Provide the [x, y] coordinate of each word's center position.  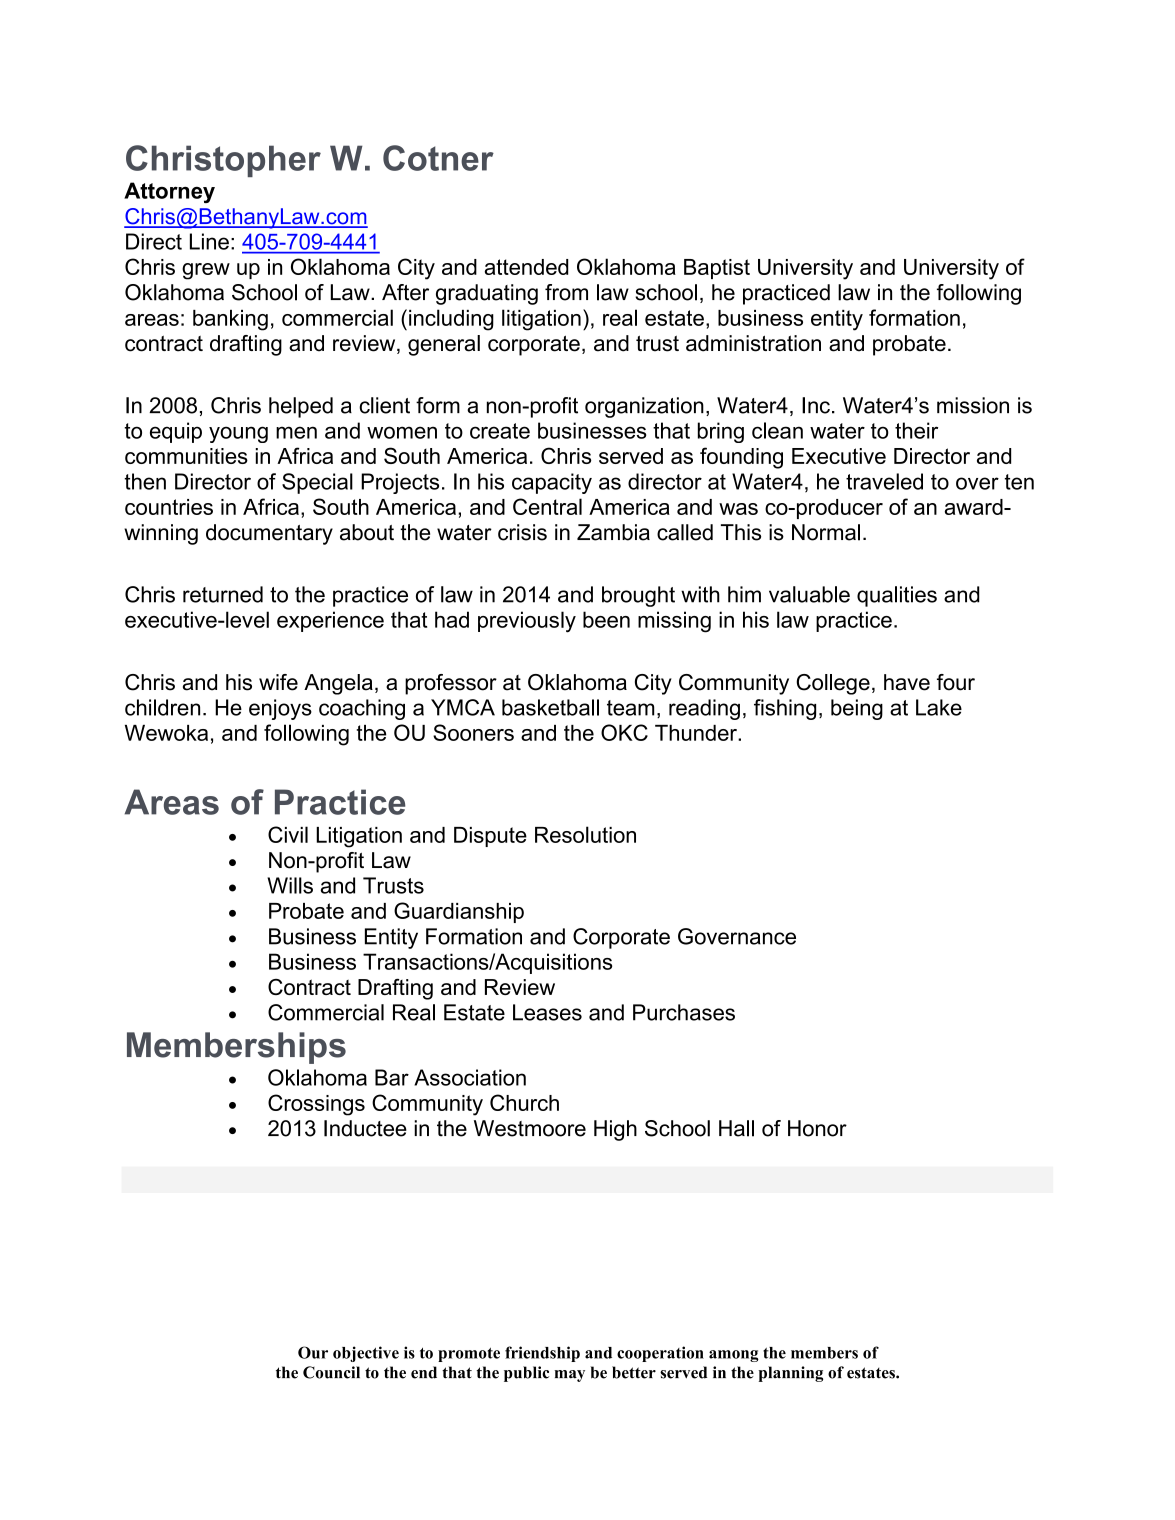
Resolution [585, 834]
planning [791, 1374]
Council [331, 1372]
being [857, 709]
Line [209, 241]
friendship [542, 1354]
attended [526, 267]
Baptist [717, 269]
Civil [288, 834]
